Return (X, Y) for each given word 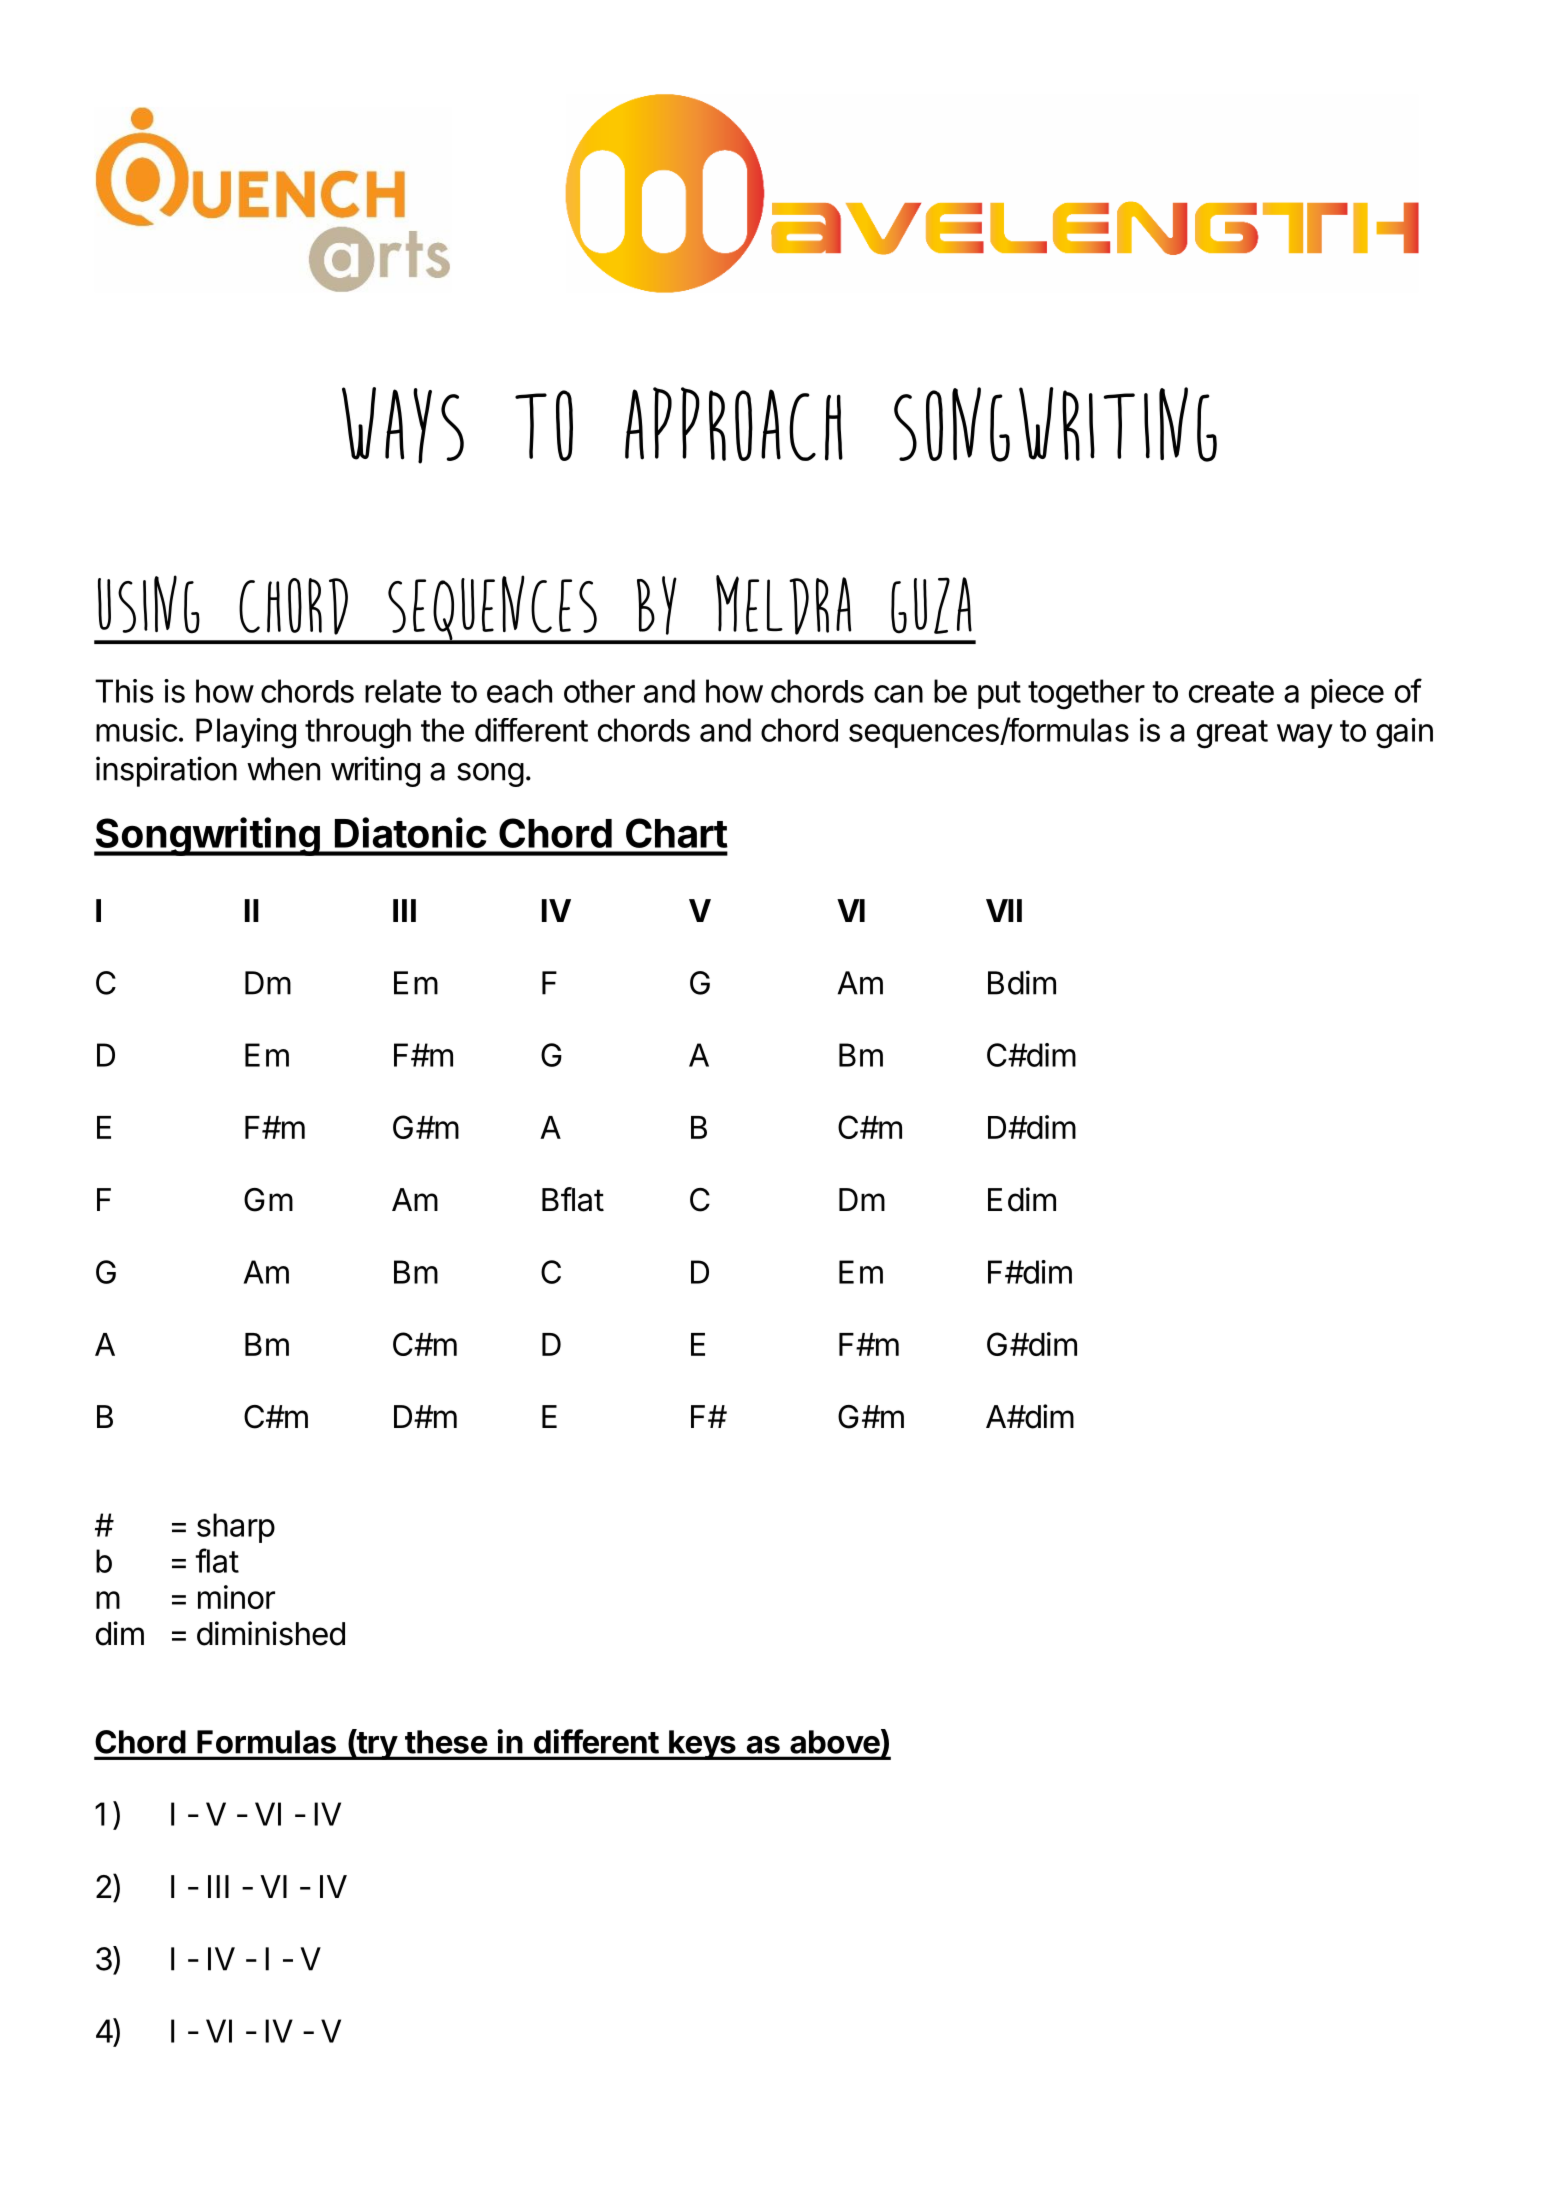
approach (734, 424)
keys (702, 1745)
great (1232, 734)
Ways (403, 425)
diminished (271, 1633)
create (1231, 692)
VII (1004, 910)
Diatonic (411, 832)
